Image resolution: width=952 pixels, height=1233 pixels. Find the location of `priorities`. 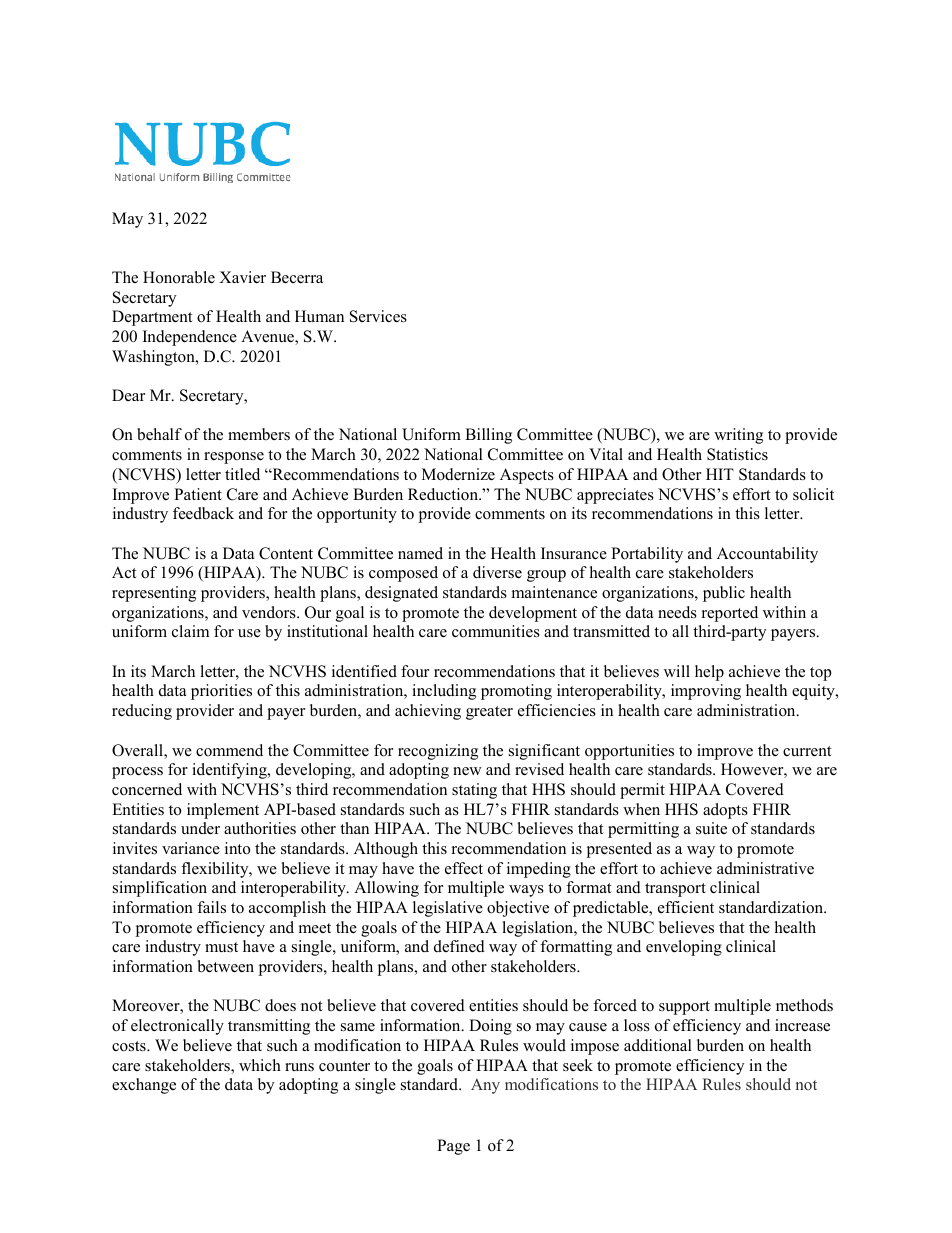

priorities is located at coordinates (221, 692).
